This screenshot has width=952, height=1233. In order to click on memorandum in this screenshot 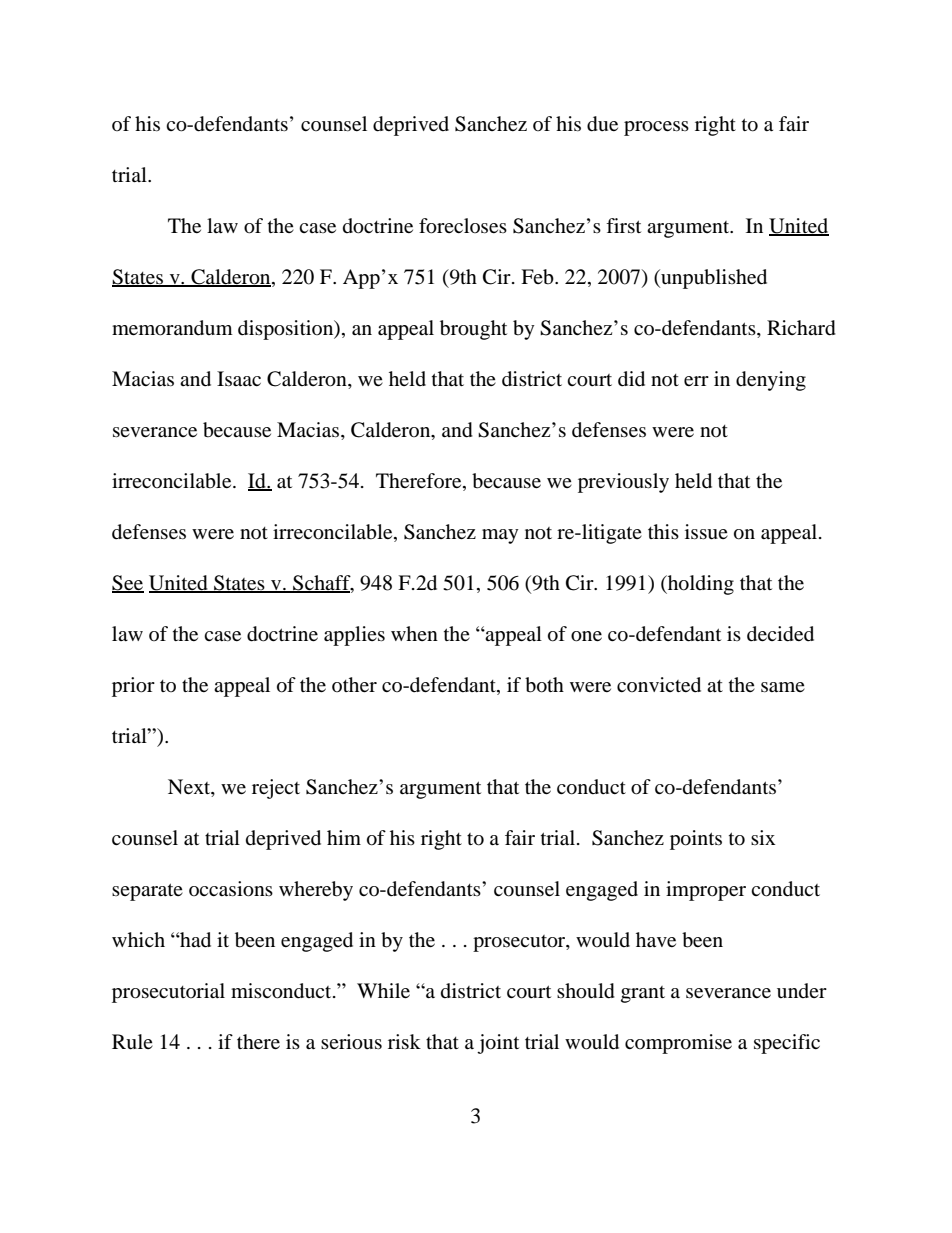, I will do `click(172, 328)`.
